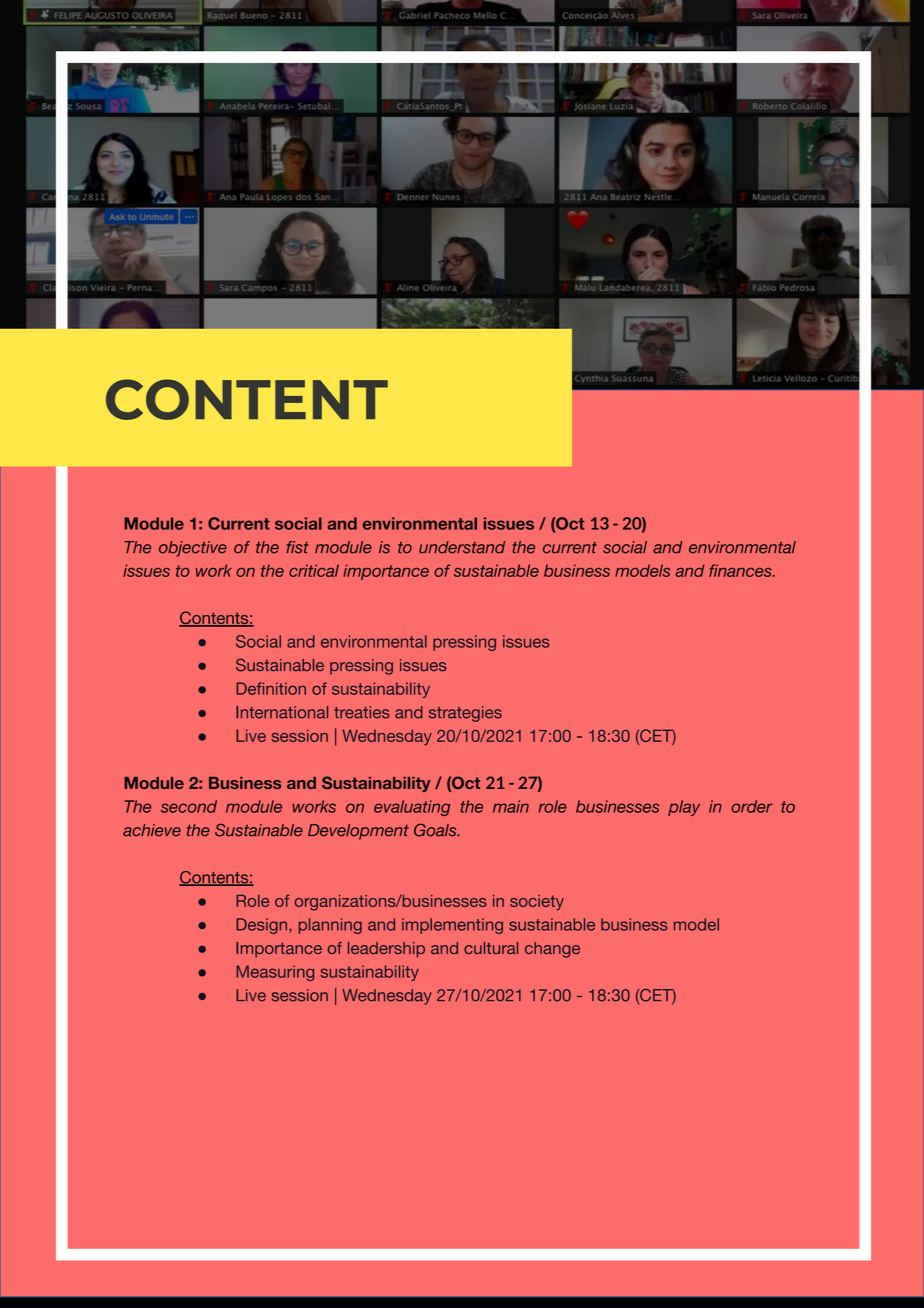 Image resolution: width=924 pixels, height=1308 pixels. Describe the element at coordinates (465, 714) in the screenshot. I see `strategies` at that location.
